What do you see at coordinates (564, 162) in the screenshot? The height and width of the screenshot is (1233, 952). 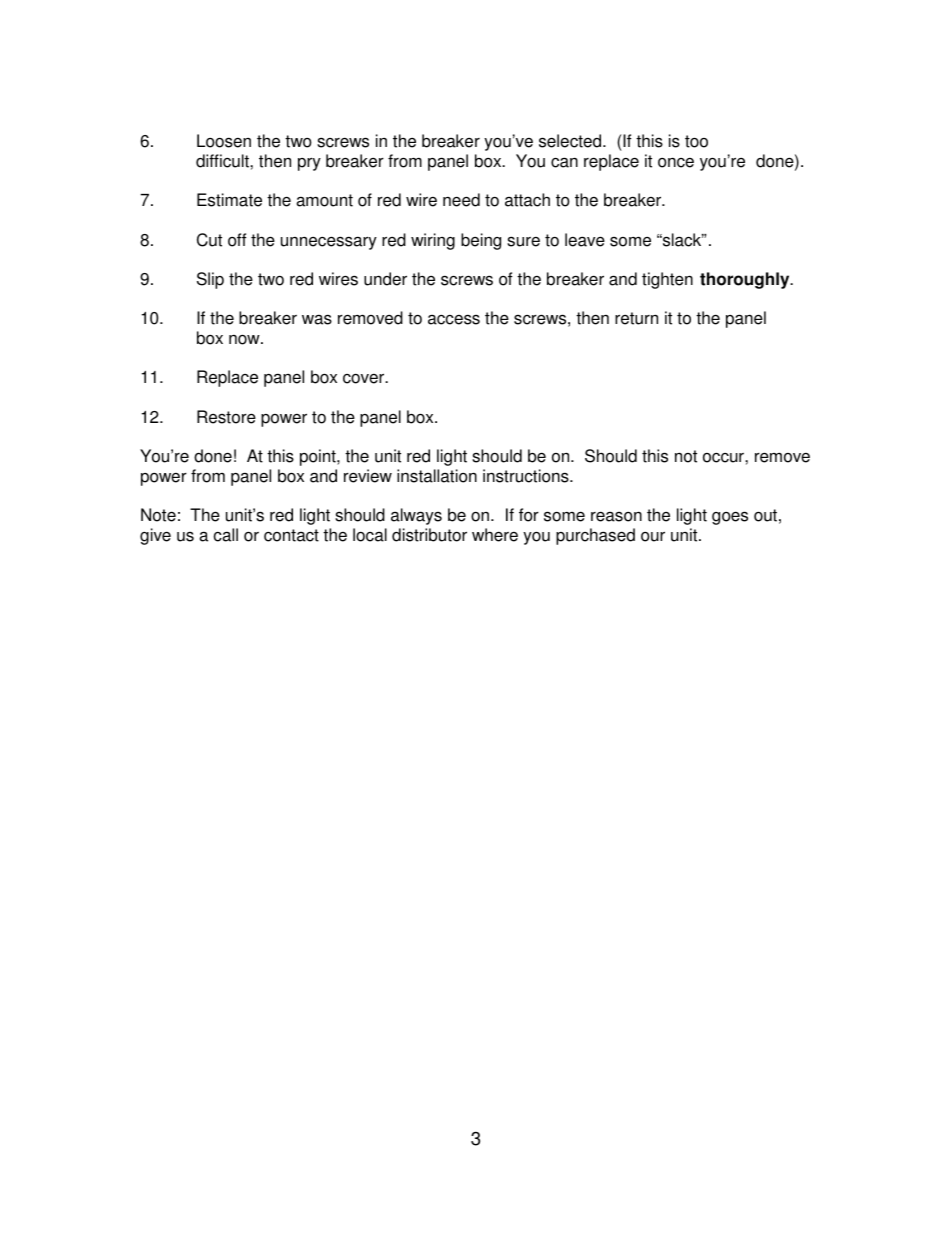 I see `can` at bounding box center [564, 162].
